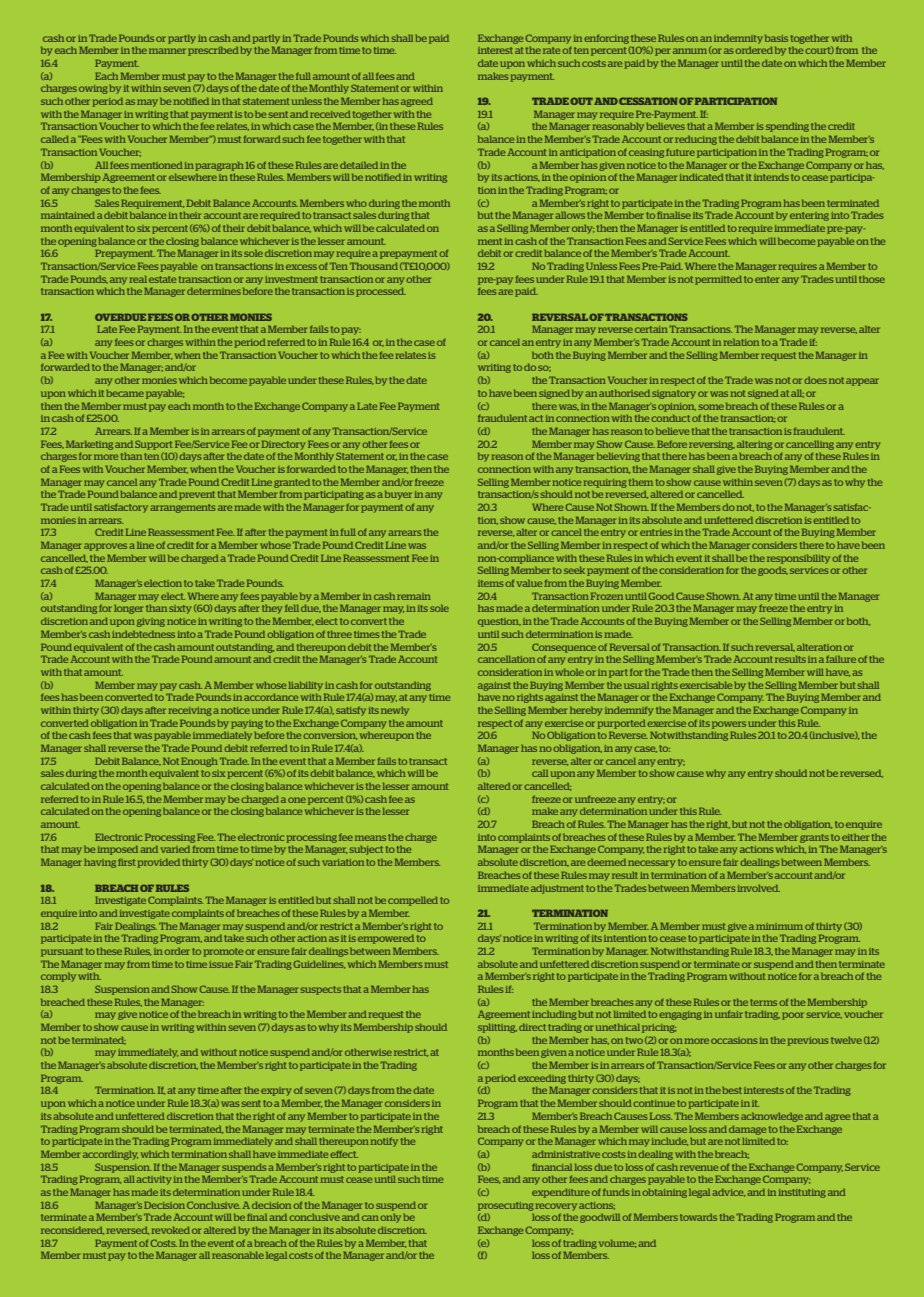 Image resolution: width=924 pixels, height=1297 pixels. Describe the element at coordinates (381, 292) in the screenshot. I see `processed` at that location.
